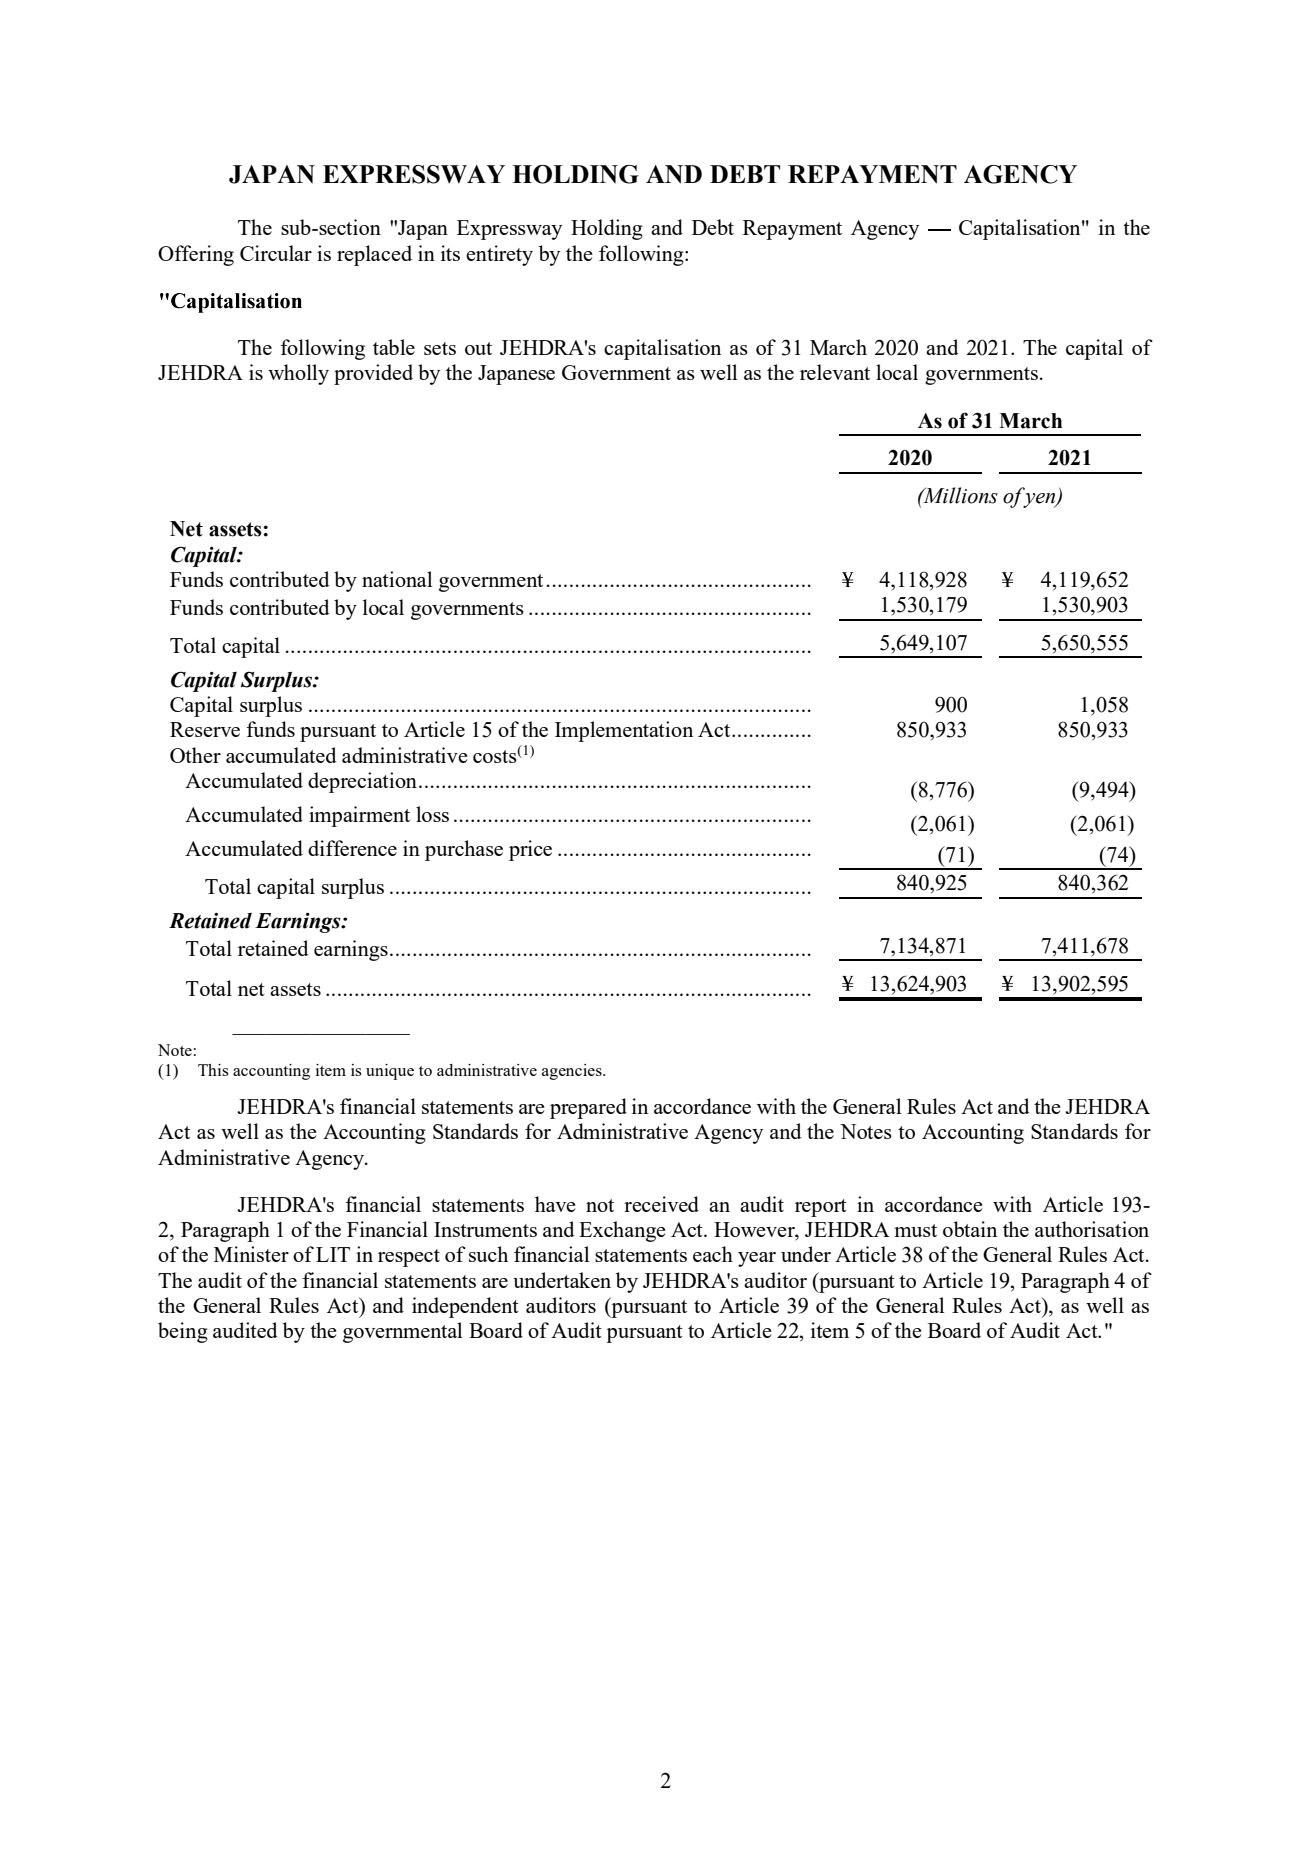 The height and width of the screenshot is (1850, 1308). I want to click on each, so click(713, 1254).
